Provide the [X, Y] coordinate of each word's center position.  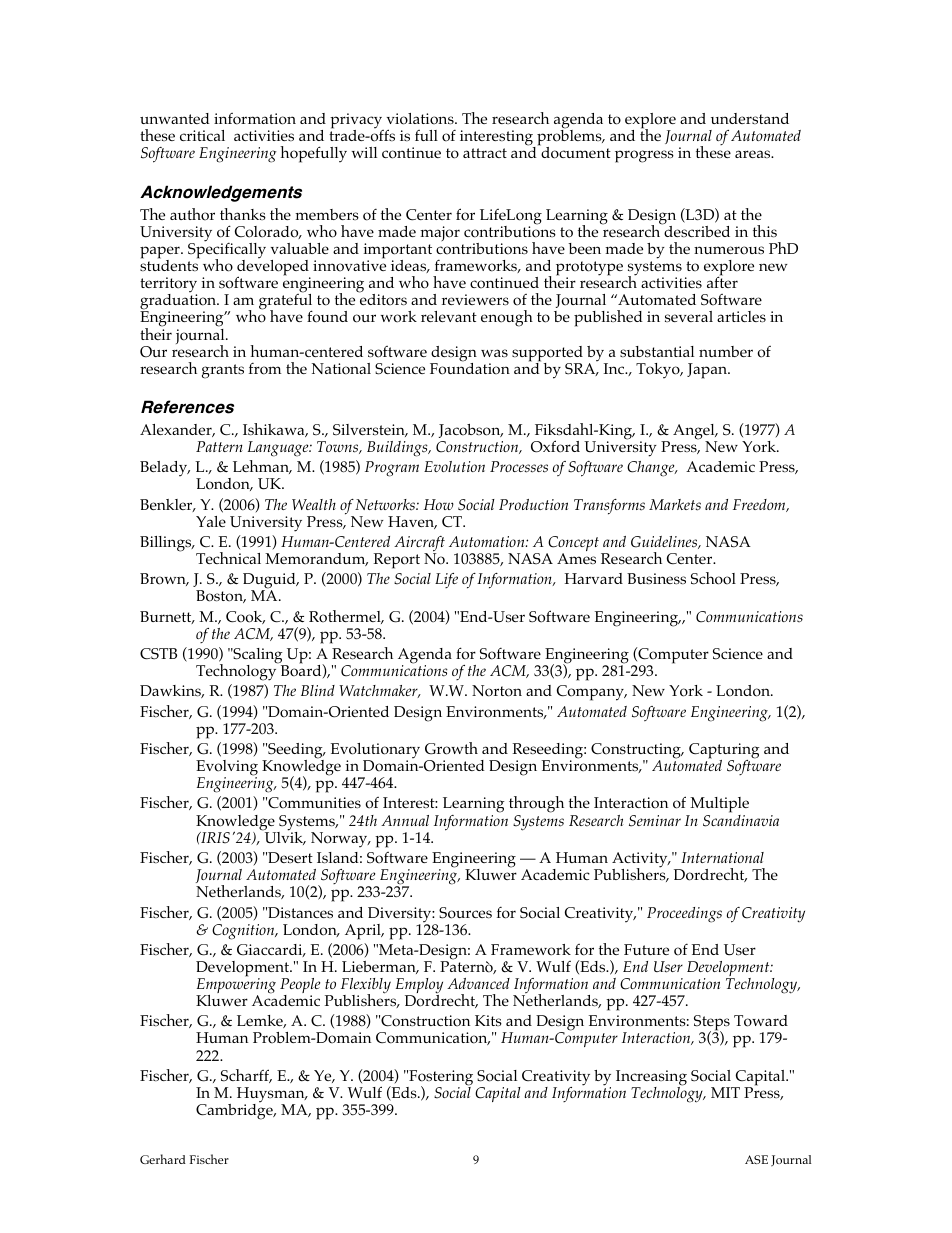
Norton [497, 691]
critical [202, 135]
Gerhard [163, 1159]
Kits [488, 1020]
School [713, 578]
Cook [245, 617]
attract [485, 153]
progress [644, 156]
